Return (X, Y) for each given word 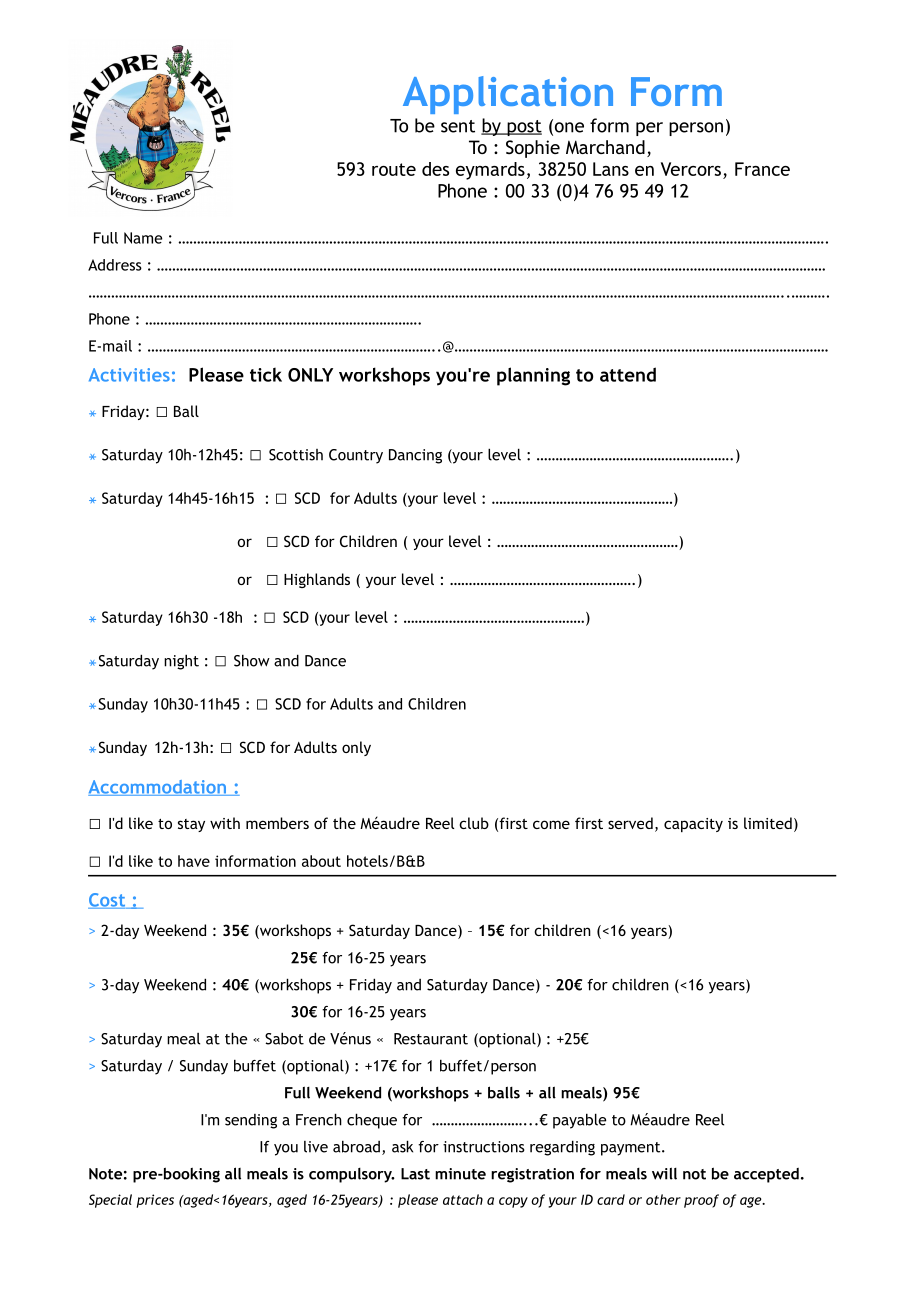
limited (768, 823)
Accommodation (158, 788)
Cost (107, 901)
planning (533, 376)
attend (628, 374)
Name (143, 238)
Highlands (317, 580)
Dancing (415, 456)
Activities (129, 375)
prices (155, 1201)
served (630, 823)
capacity (693, 825)
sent (458, 126)
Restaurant (431, 1039)
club (474, 823)
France (762, 169)
